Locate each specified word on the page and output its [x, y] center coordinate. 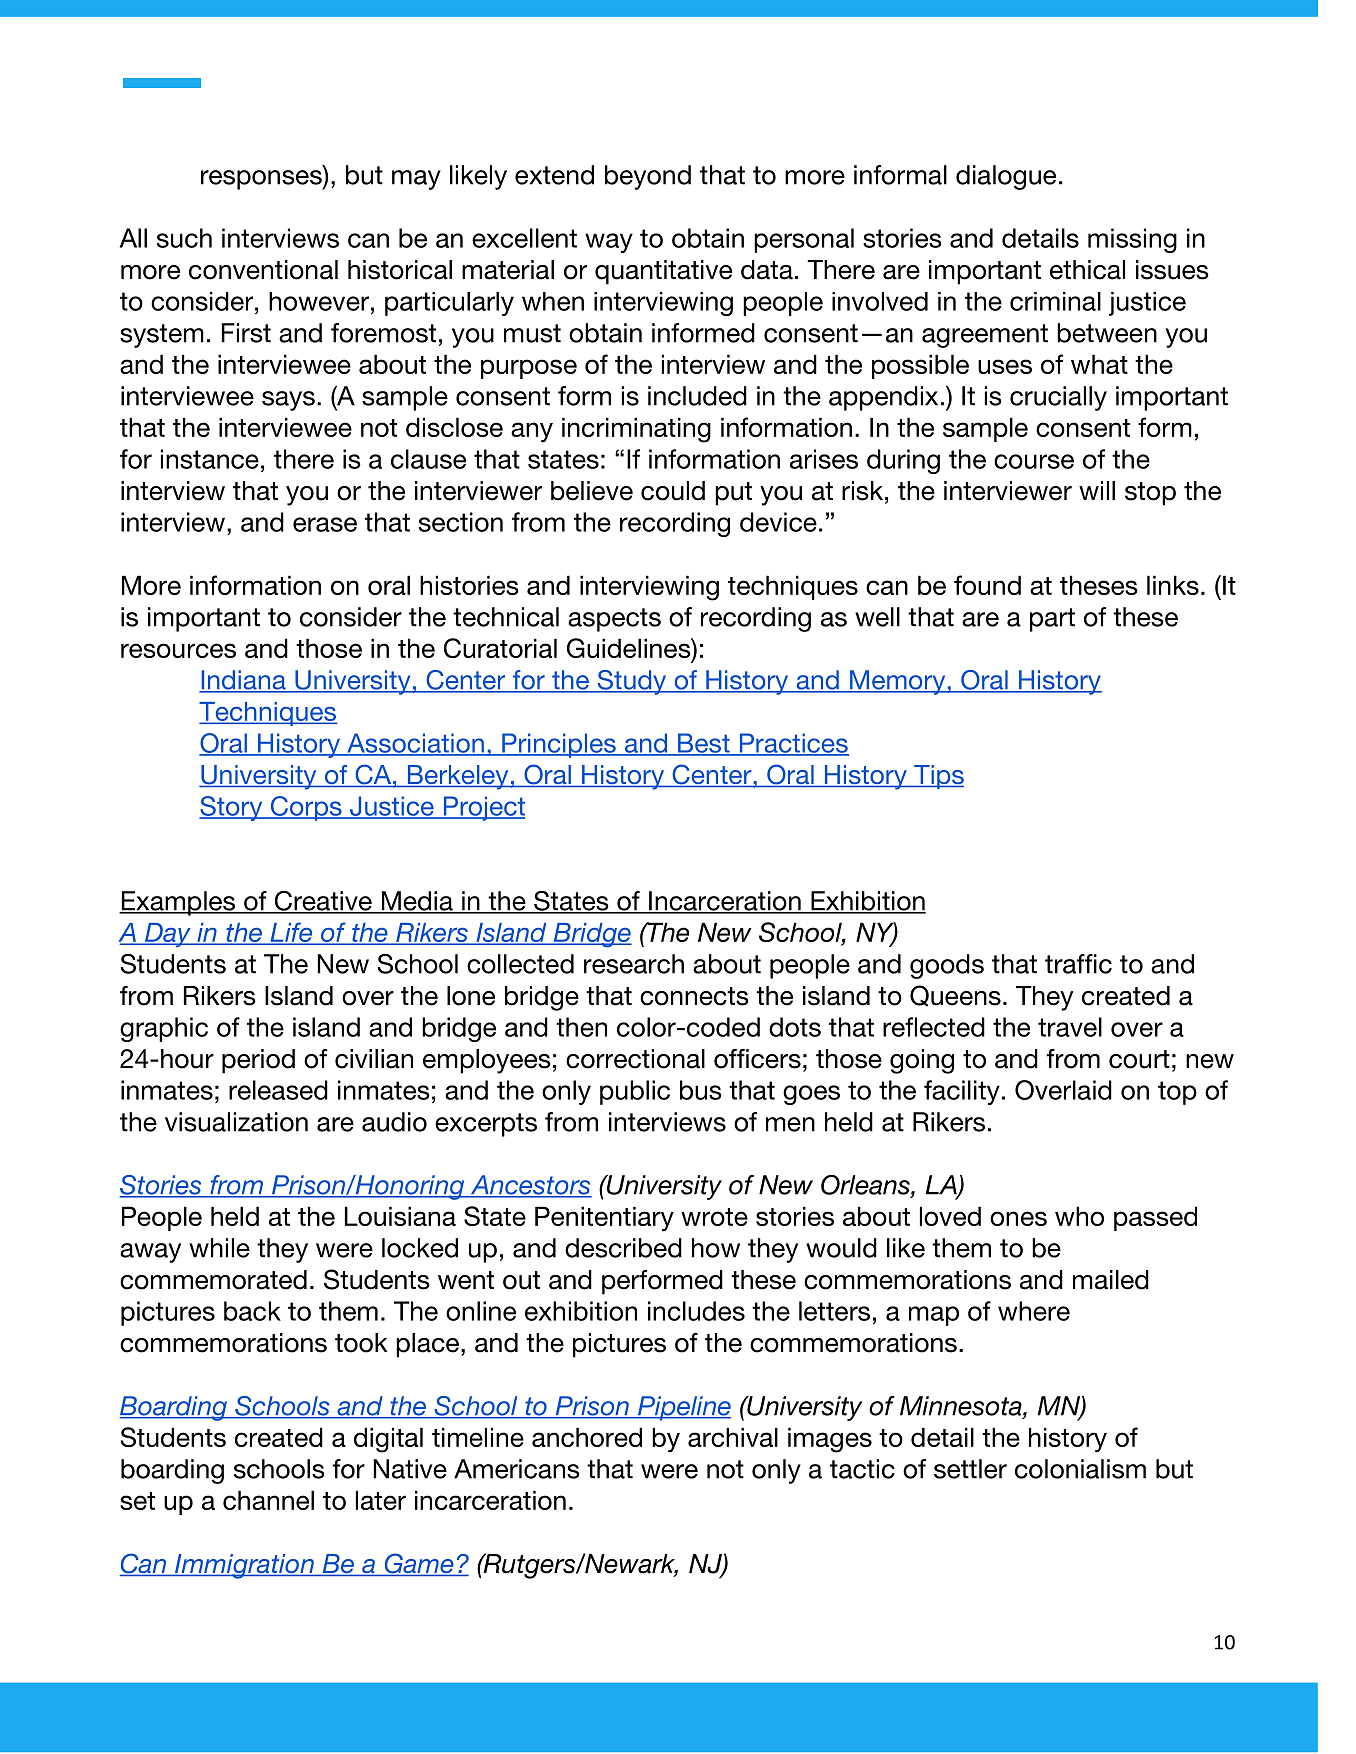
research [634, 964]
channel [268, 1500]
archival [733, 1437]
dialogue [1006, 177]
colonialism [1080, 1469]
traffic [1078, 964]
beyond [648, 177]
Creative [323, 902]
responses [262, 180]
